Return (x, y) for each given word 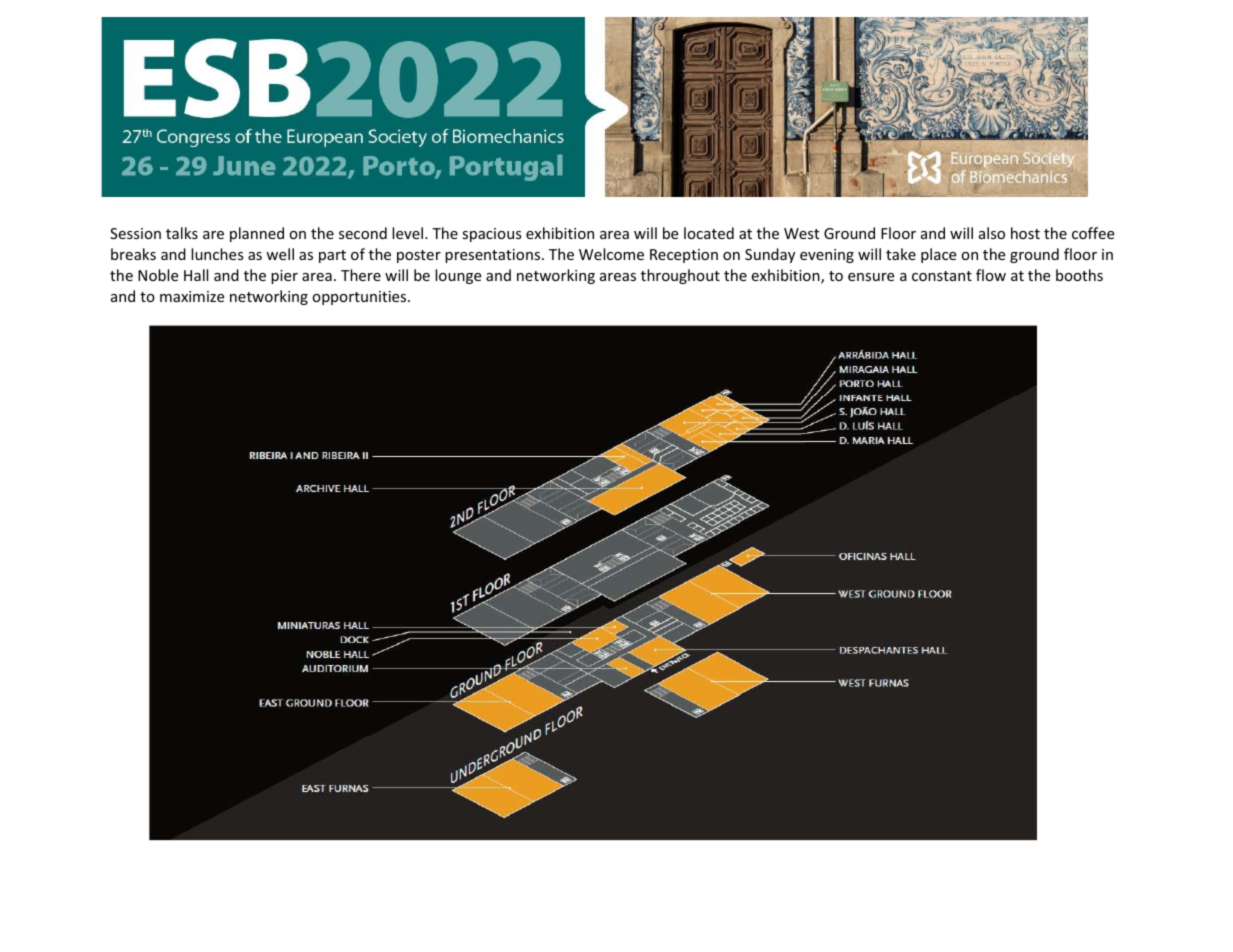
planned (257, 234)
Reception (684, 256)
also (992, 233)
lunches (217, 254)
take (901, 254)
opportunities (361, 298)
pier (284, 277)
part (332, 256)
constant (942, 276)
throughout (680, 276)
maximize (192, 296)
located (709, 233)
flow (991, 275)
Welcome (611, 254)
